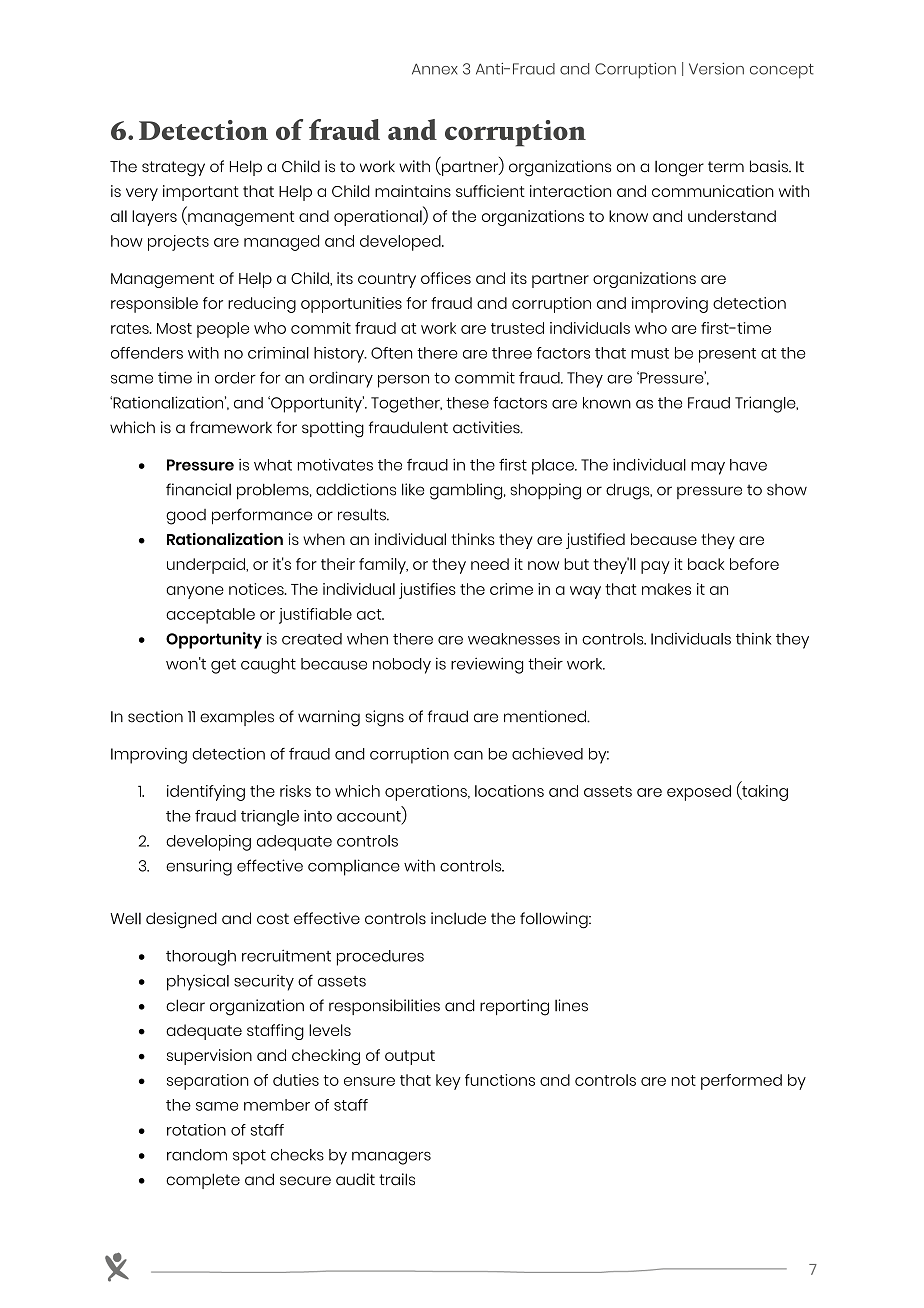 Image resolution: width=924 pixels, height=1308 pixels. I want to click on Version, so click(716, 68).
